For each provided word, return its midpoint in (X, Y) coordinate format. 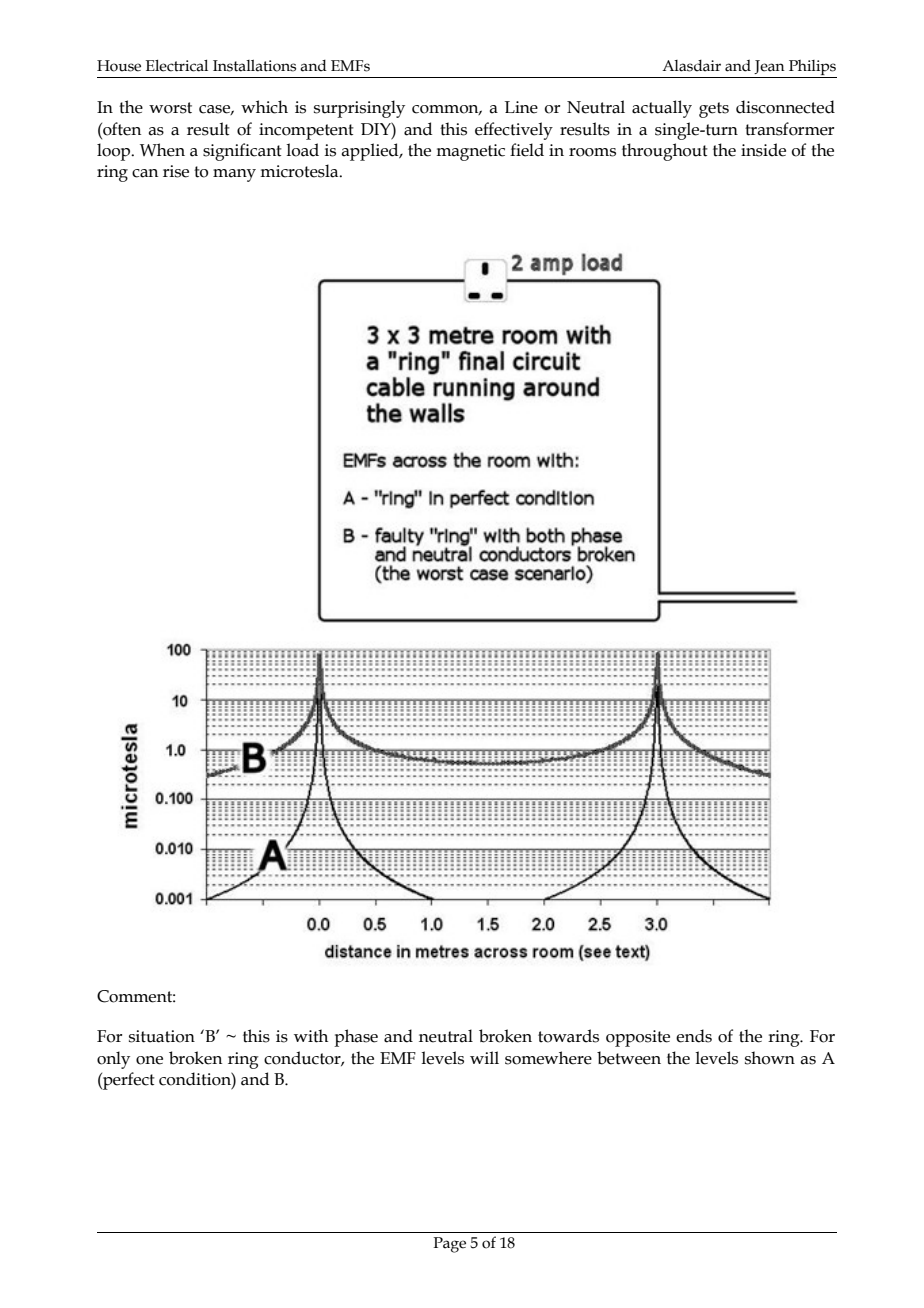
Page (449, 1245)
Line (521, 107)
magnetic (470, 152)
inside (763, 150)
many (234, 175)
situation (162, 1036)
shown (770, 1058)
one (149, 1060)
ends (694, 1036)
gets (714, 110)
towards (568, 1036)
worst (170, 108)
